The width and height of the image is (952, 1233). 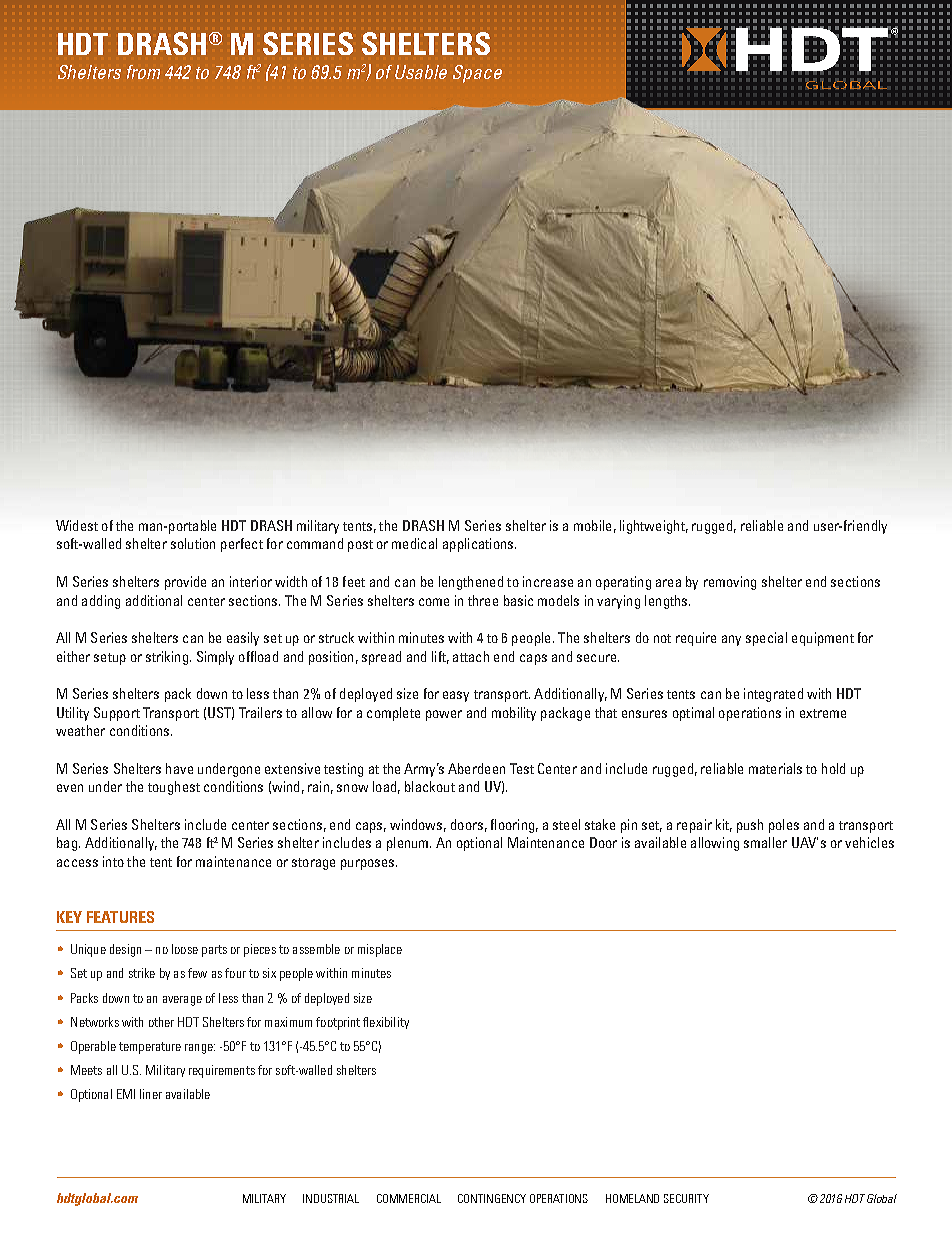 I want to click on striking, so click(x=167, y=658).
